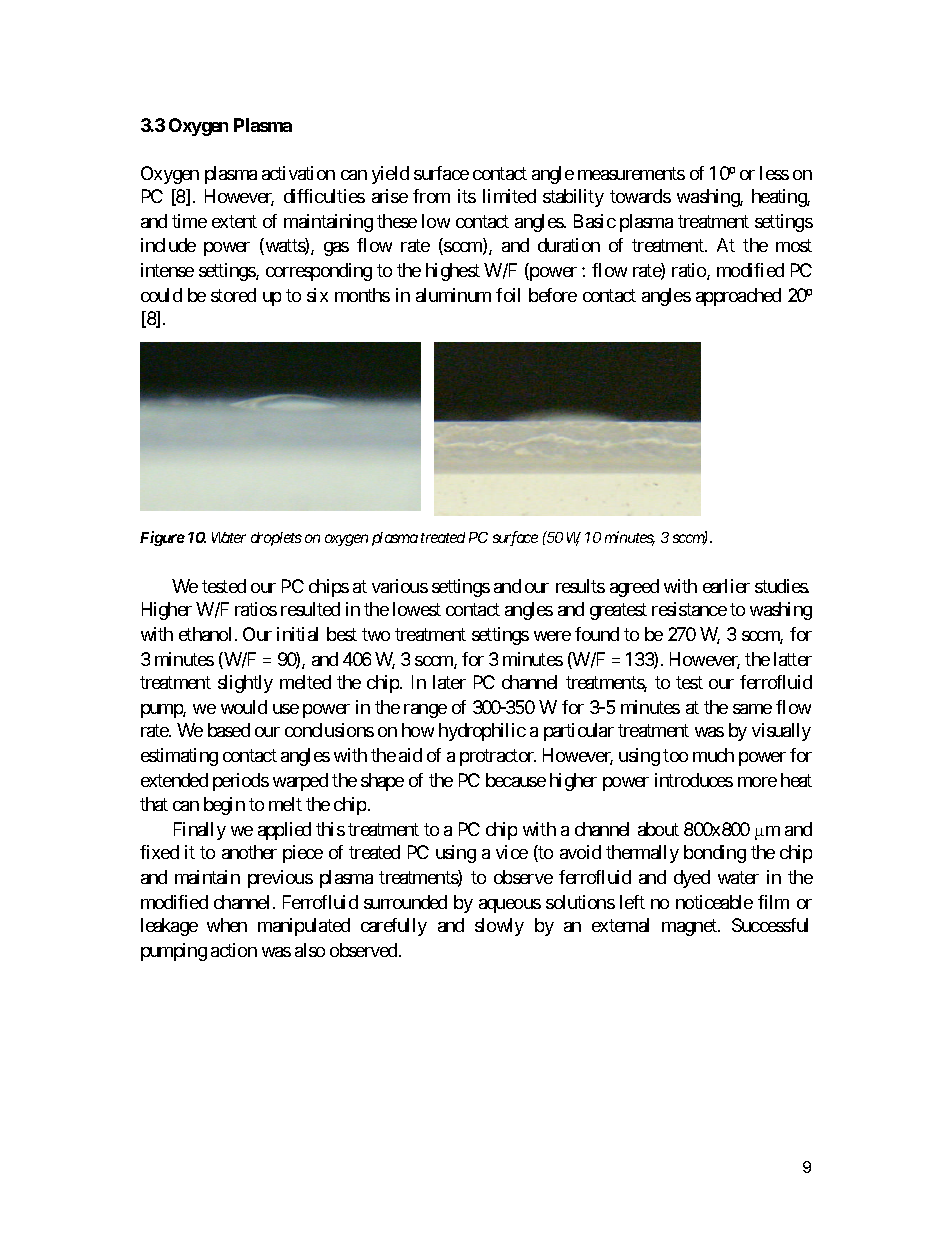 The width and height of the page is (952, 1233). I want to click on earlier, so click(726, 586).
